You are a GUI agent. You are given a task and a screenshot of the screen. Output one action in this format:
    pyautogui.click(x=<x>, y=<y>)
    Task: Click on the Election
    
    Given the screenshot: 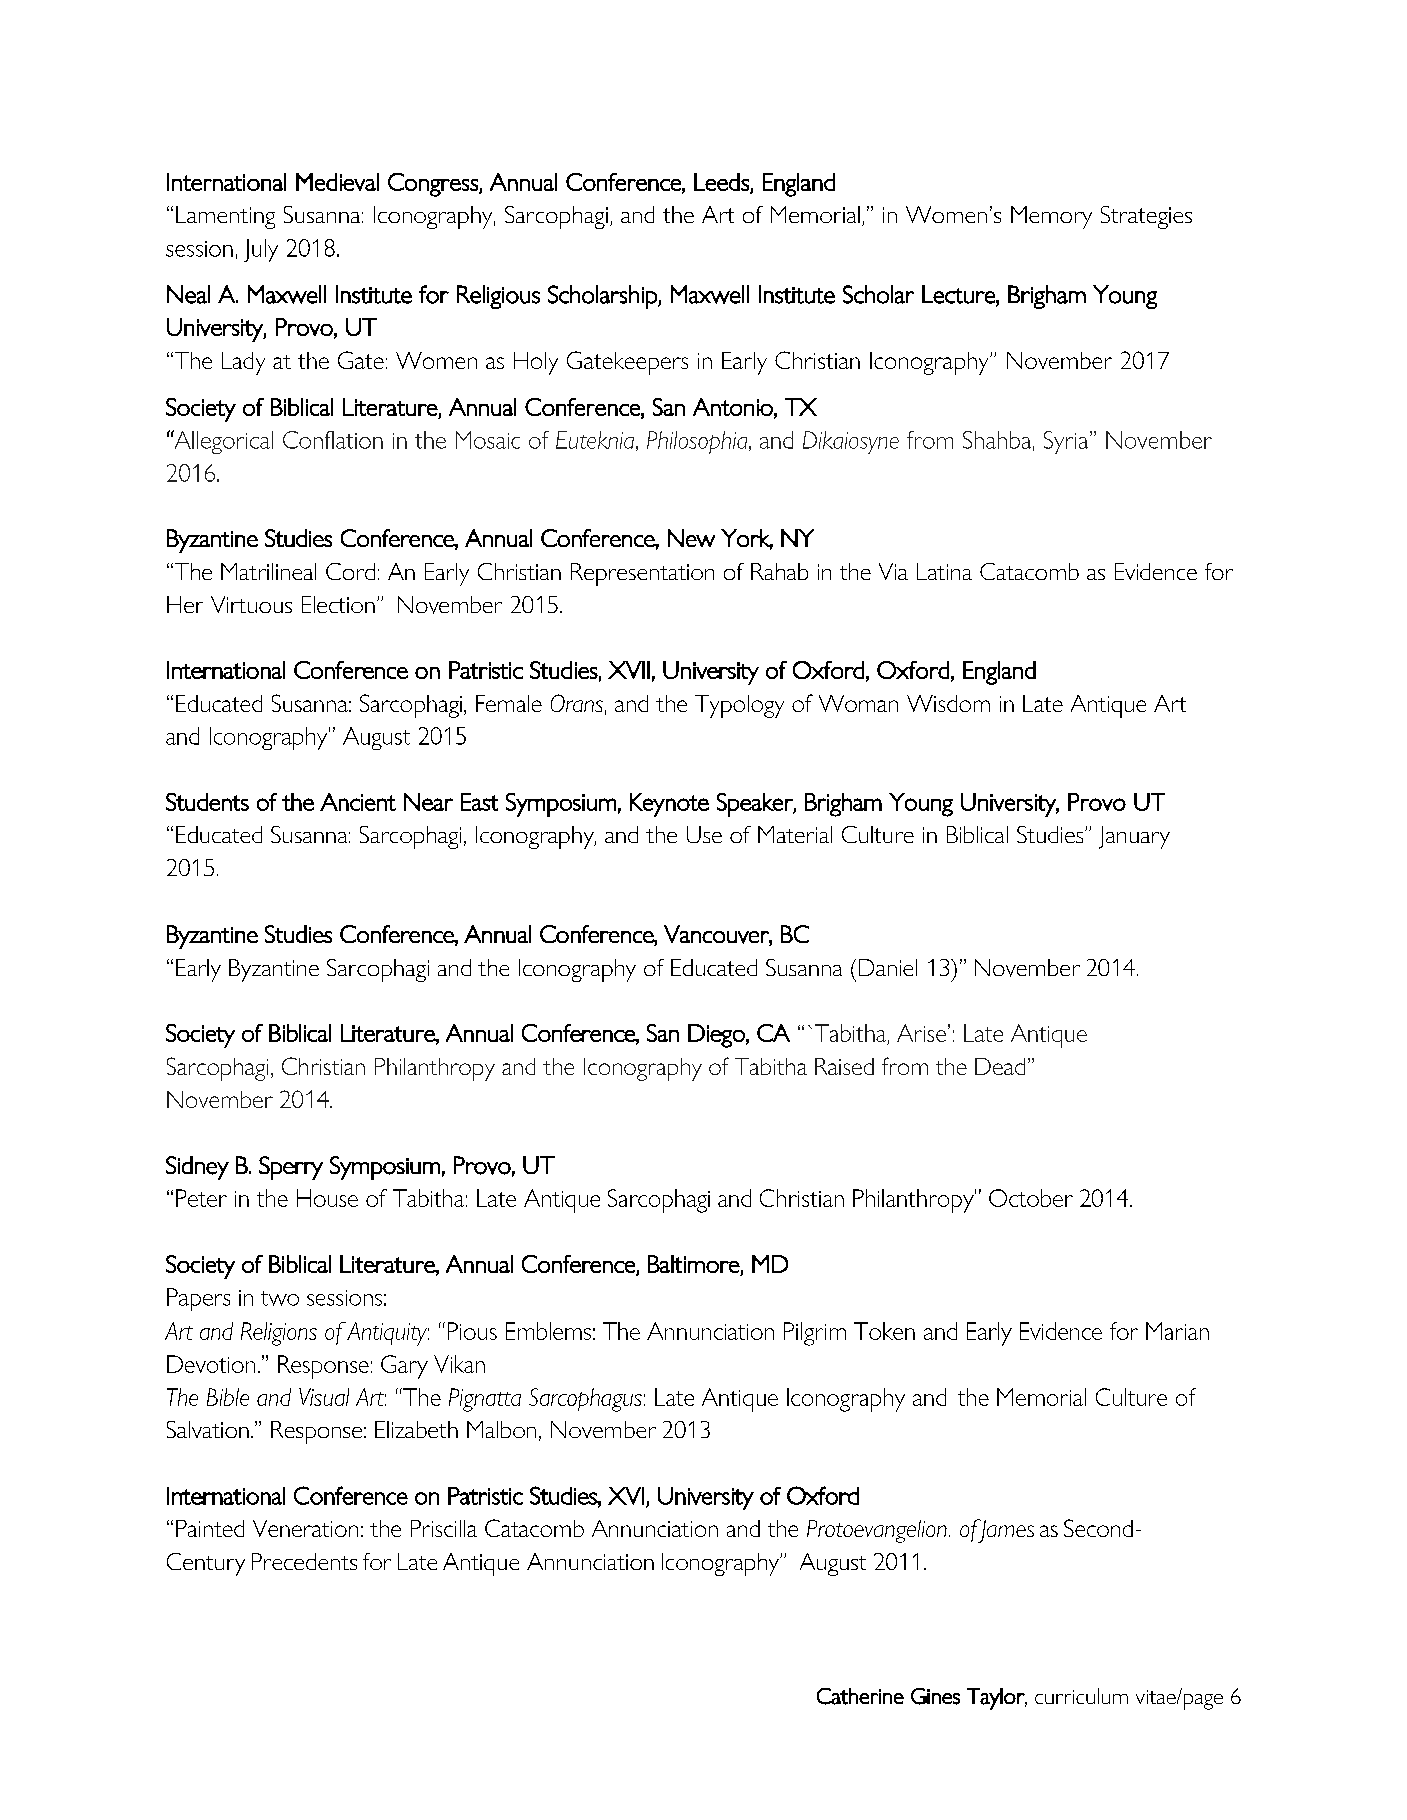 What is the action you would take?
    pyautogui.click(x=338, y=604)
